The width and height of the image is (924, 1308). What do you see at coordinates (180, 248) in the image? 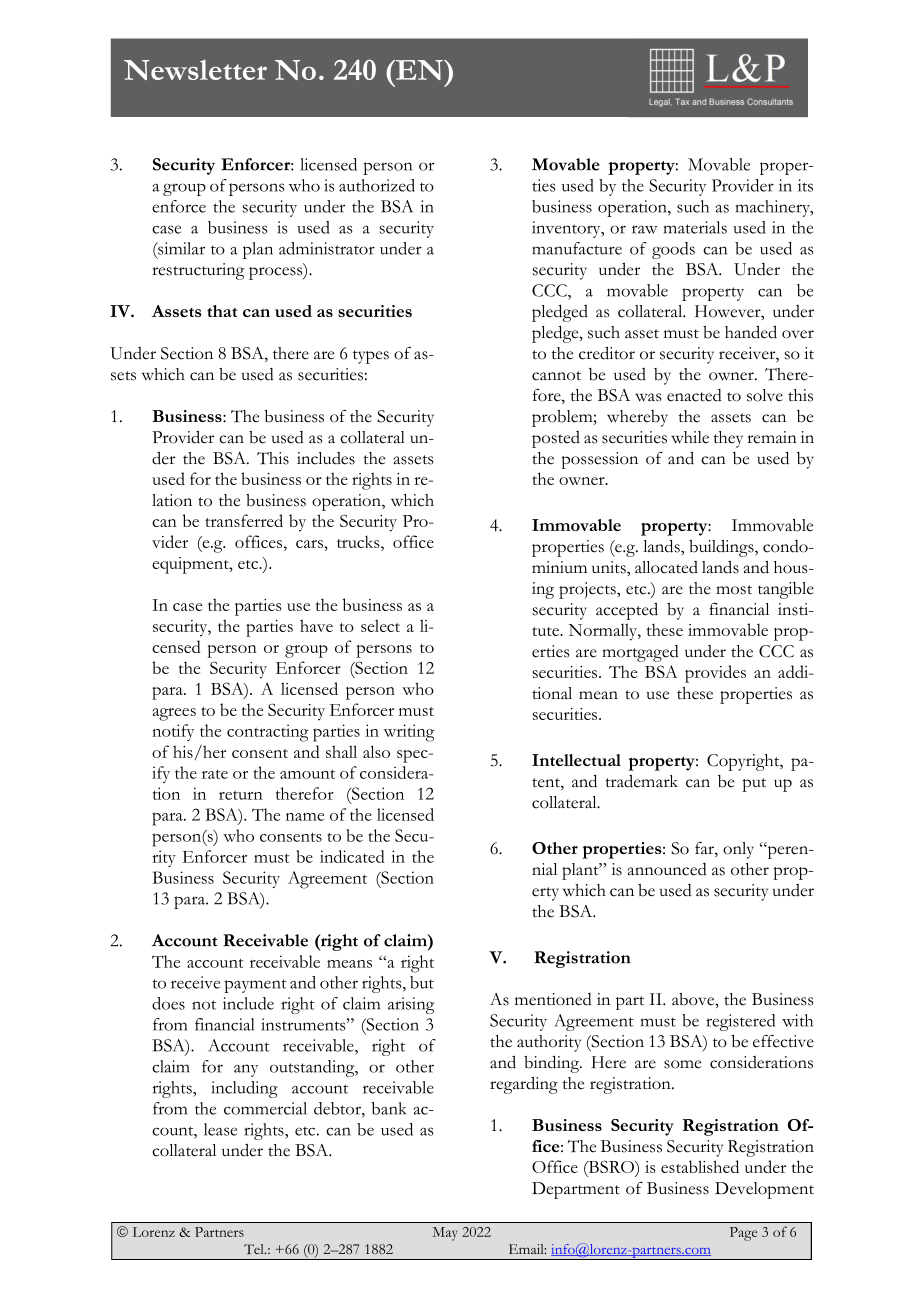
I see `similar` at bounding box center [180, 248].
